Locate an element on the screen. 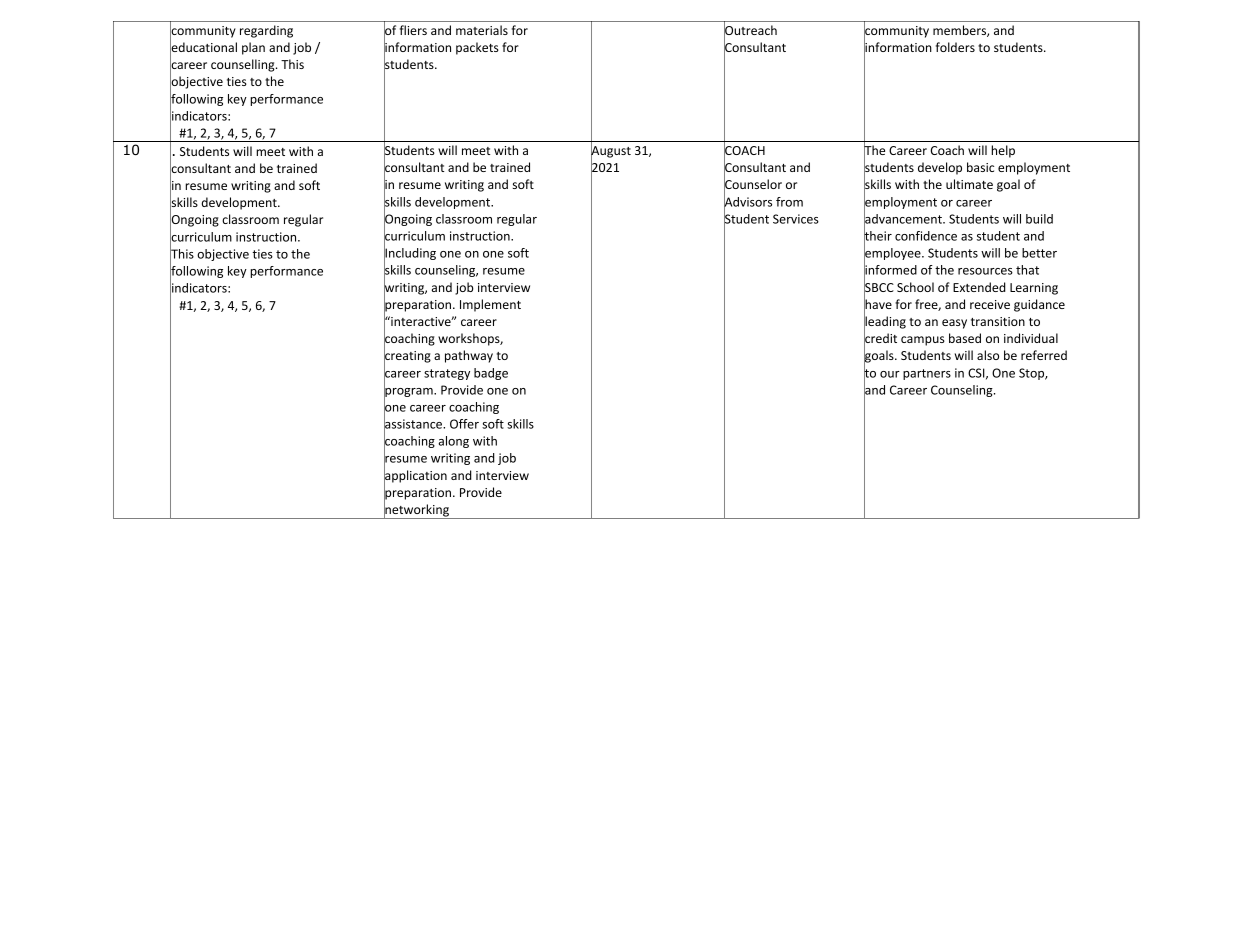 This screenshot has width=1233, height=952. Implement is located at coordinates (490, 305).
